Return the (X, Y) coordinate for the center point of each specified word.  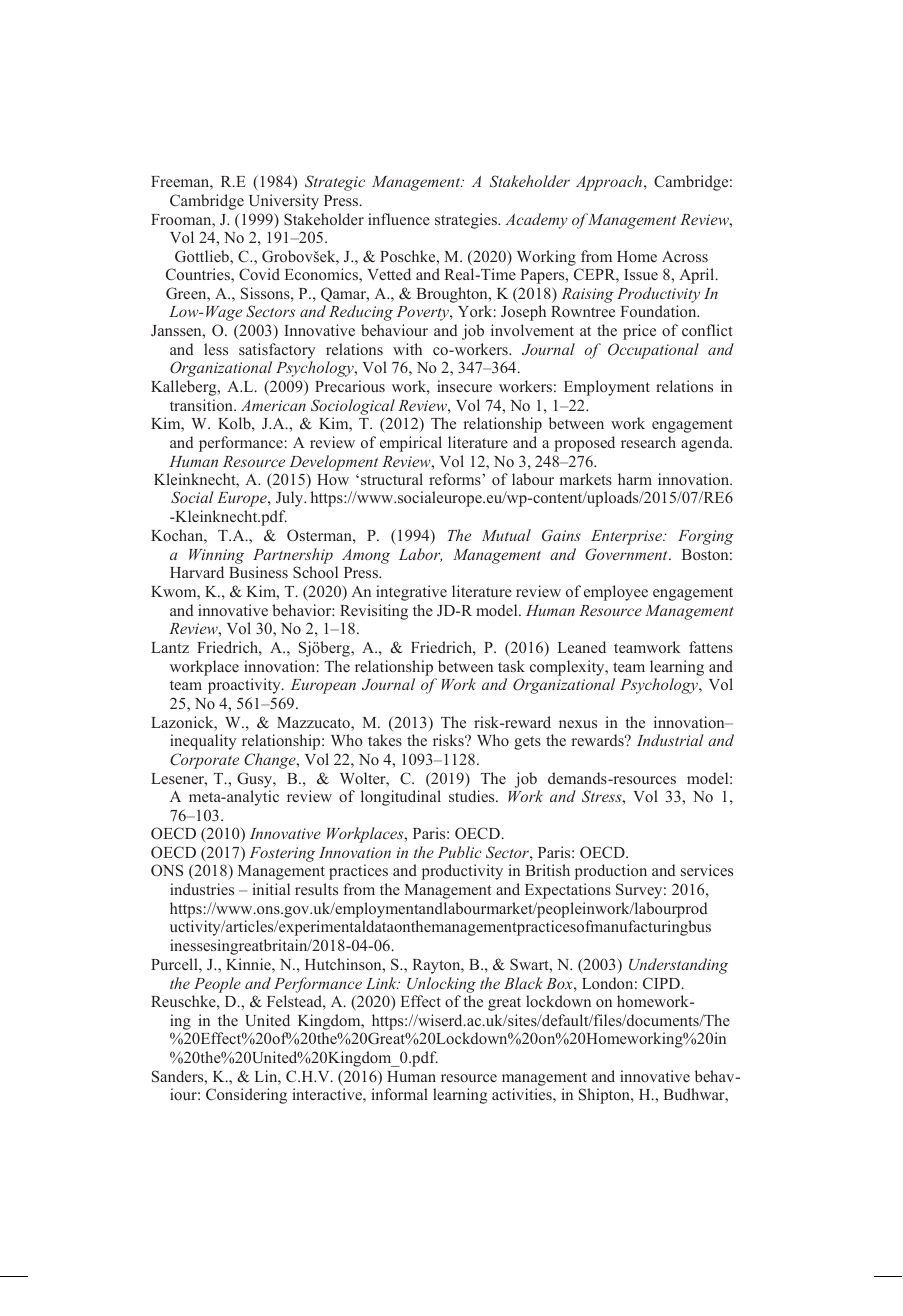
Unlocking (441, 985)
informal (399, 1094)
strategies (467, 221)
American (273, 405)
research (648, 442)
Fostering (282, 854)
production (611, 872)
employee (616, 593)
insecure (464, 386)
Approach (609, 183)
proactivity (245, 686)
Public (460, 852)
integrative (411, 593)
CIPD (662, 983)
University (284, 202)
